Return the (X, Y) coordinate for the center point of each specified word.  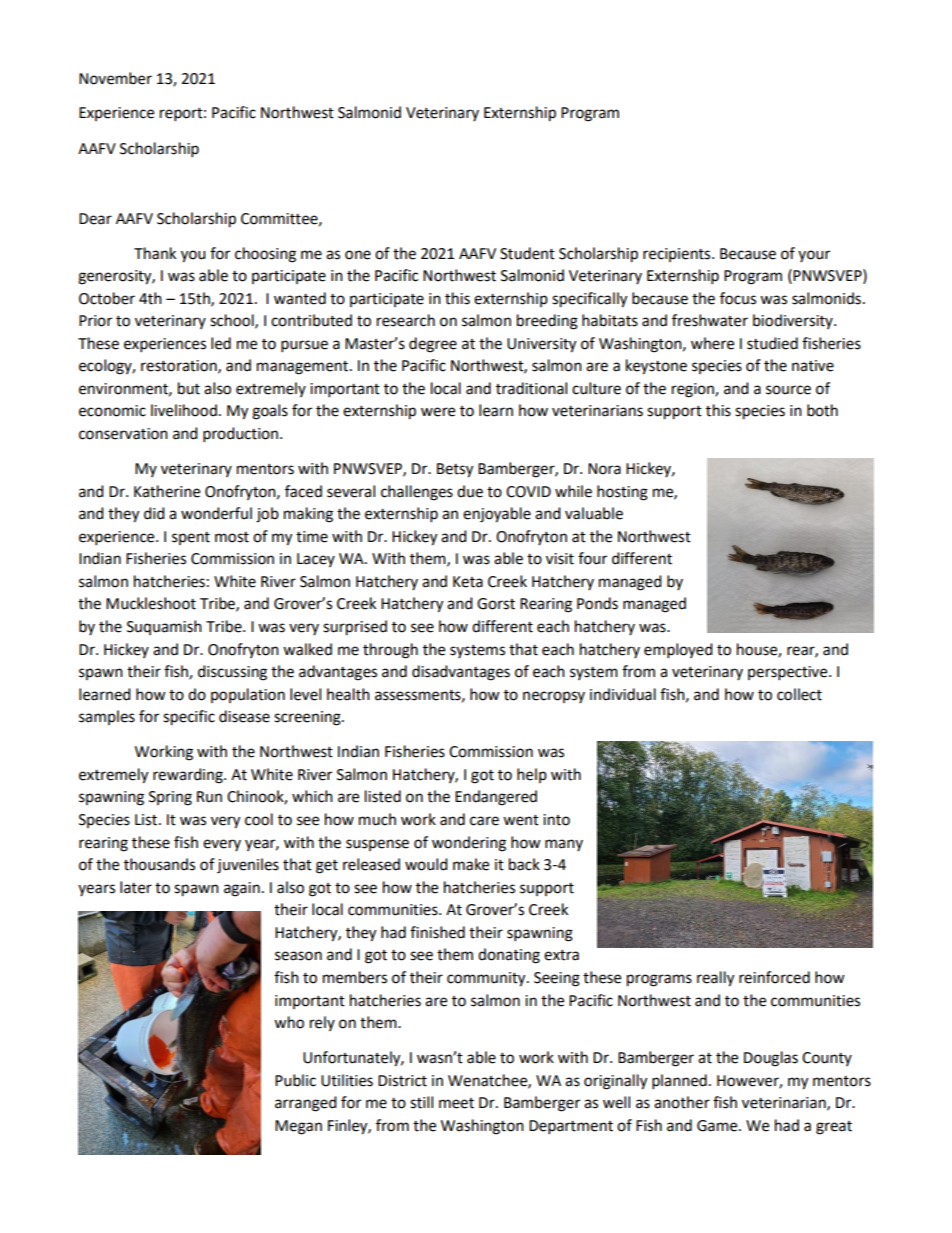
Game (718, 1126)
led (221, 343)
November (115, 78)
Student (527, 253)
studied (772, 343)
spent (191, 538)
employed (678, 651)
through (390, 651)
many (564, 845)
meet (456, 1103)
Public (295, 1080)
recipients (678, 255)
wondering (469, 844)
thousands (159, 864)
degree (433, 345)
